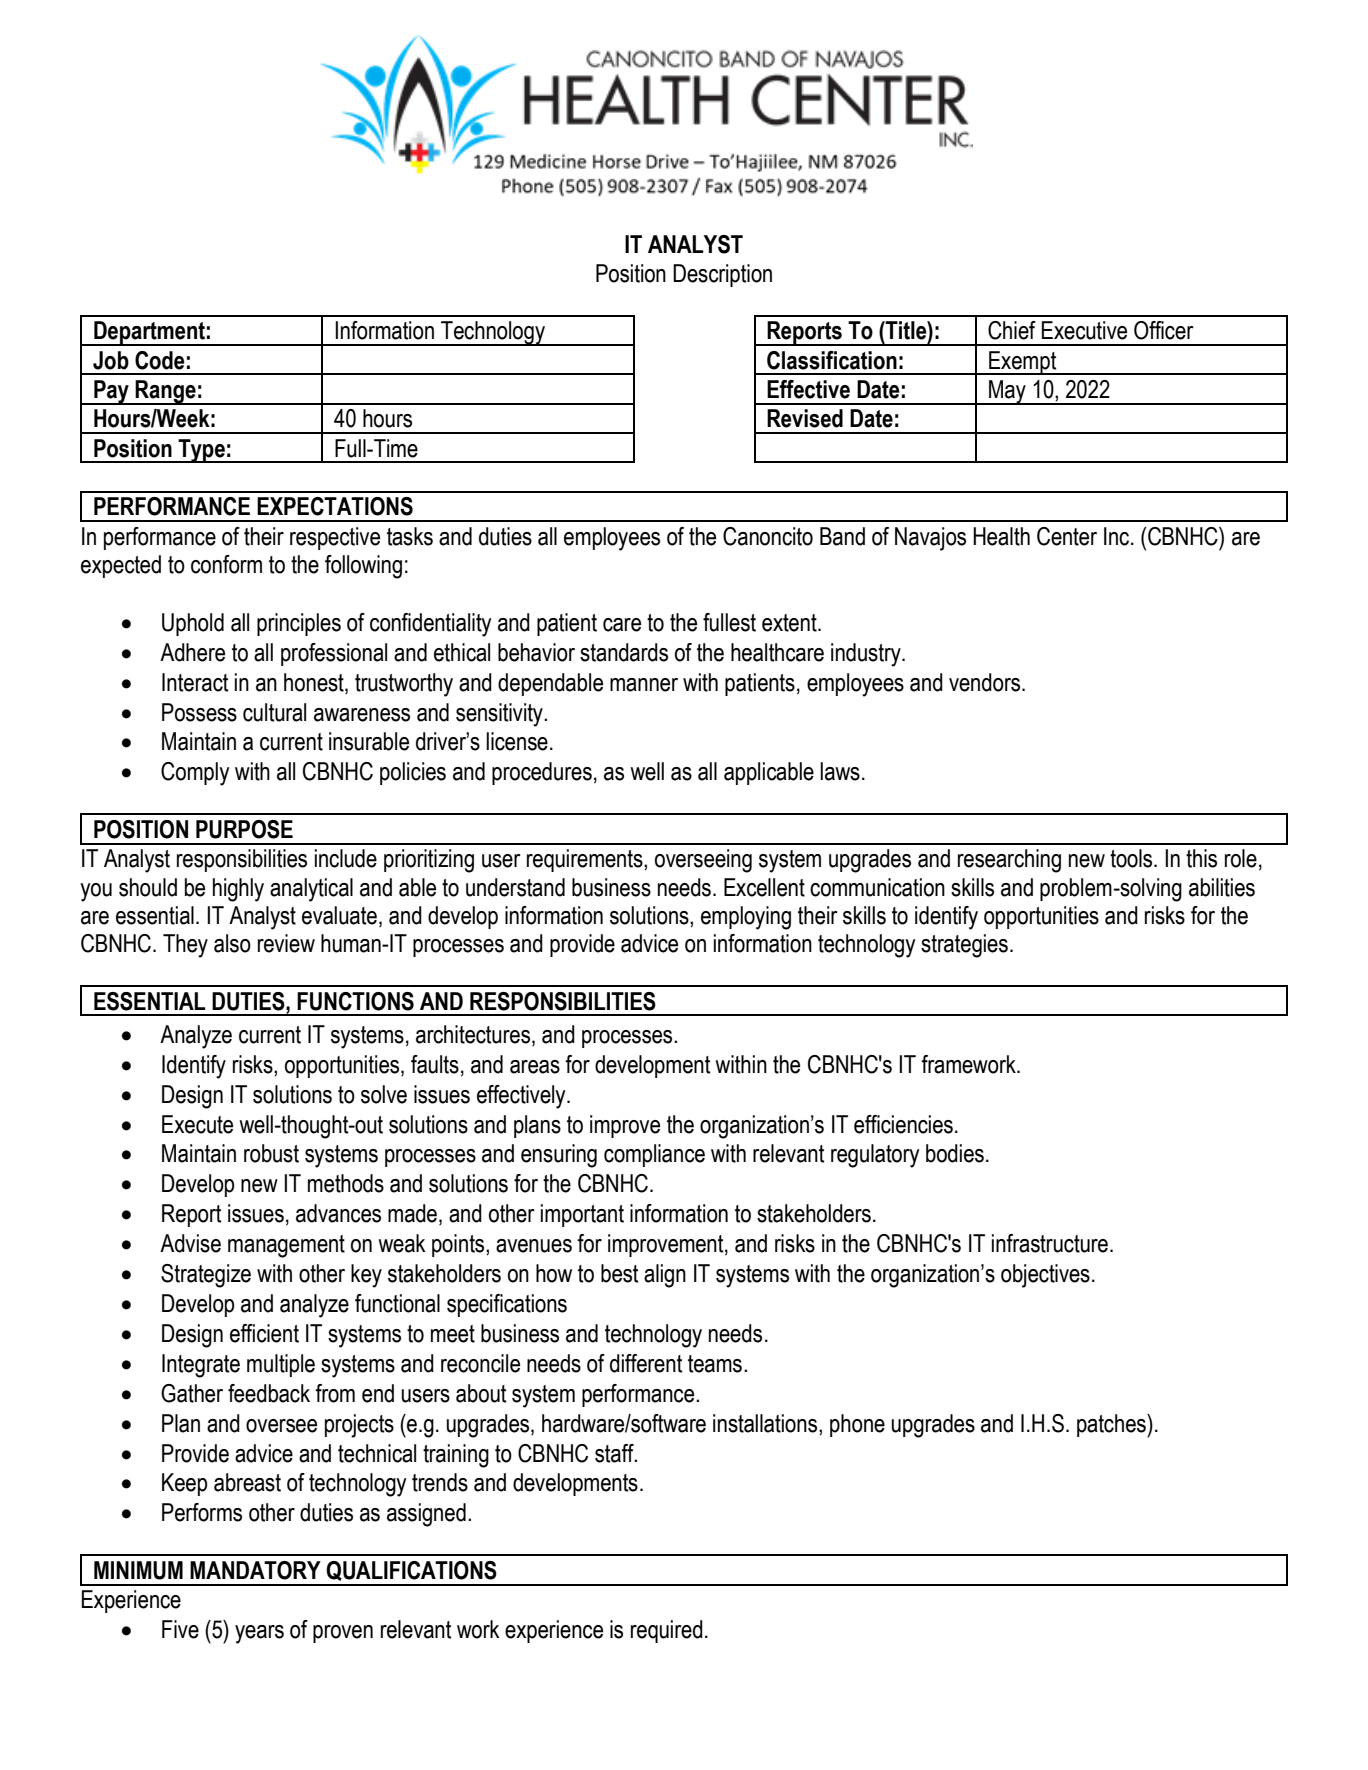 The height and width of the document is (1770, 1368). What do you see at coordinates (722, 275) in the document?
I see `Description` at bounding box center [722, 275].
